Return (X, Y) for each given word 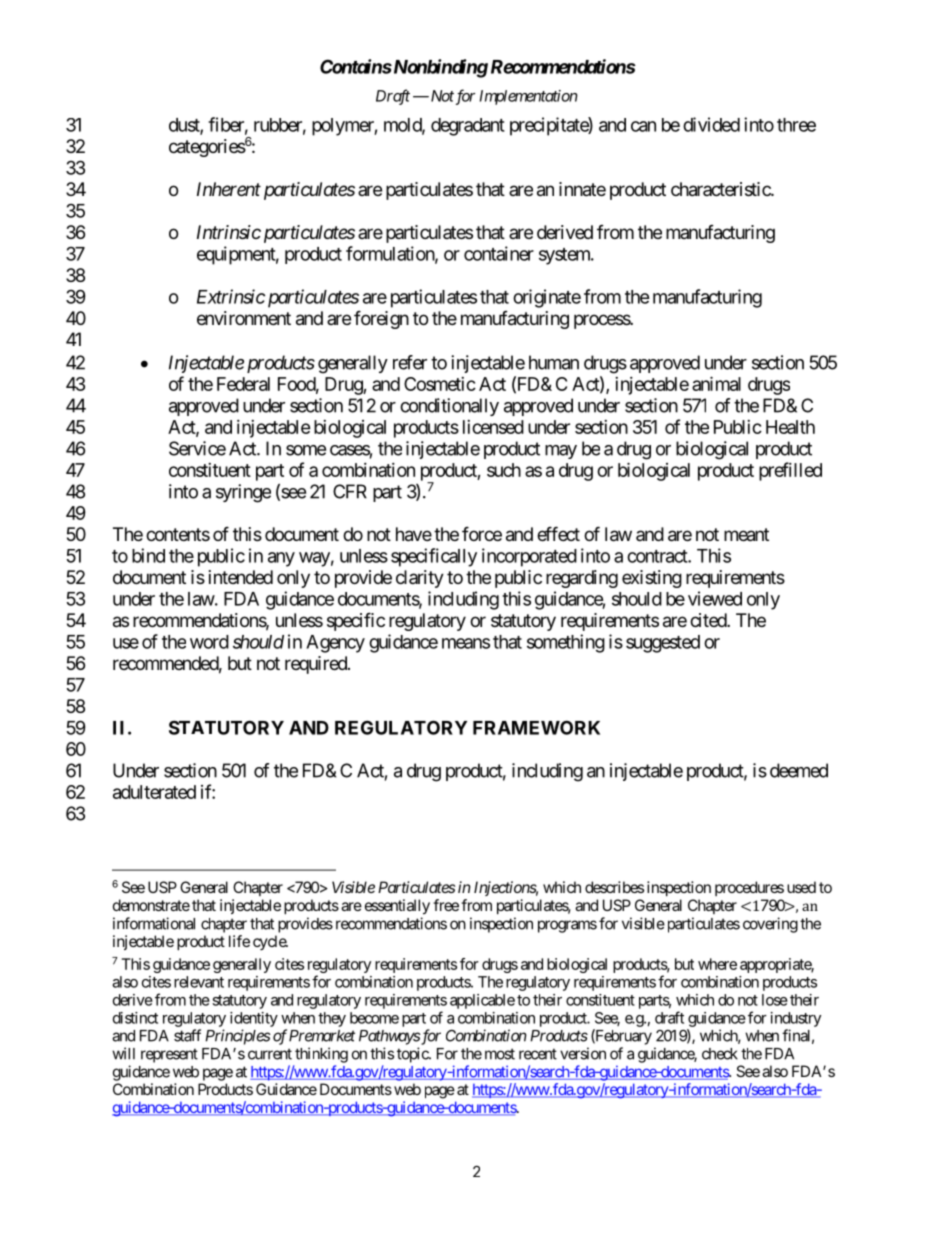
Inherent (229, 189)
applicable (482, 1001)
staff (187, 1035)
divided (711, 124)
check (720, 1054)
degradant (468, 127)
